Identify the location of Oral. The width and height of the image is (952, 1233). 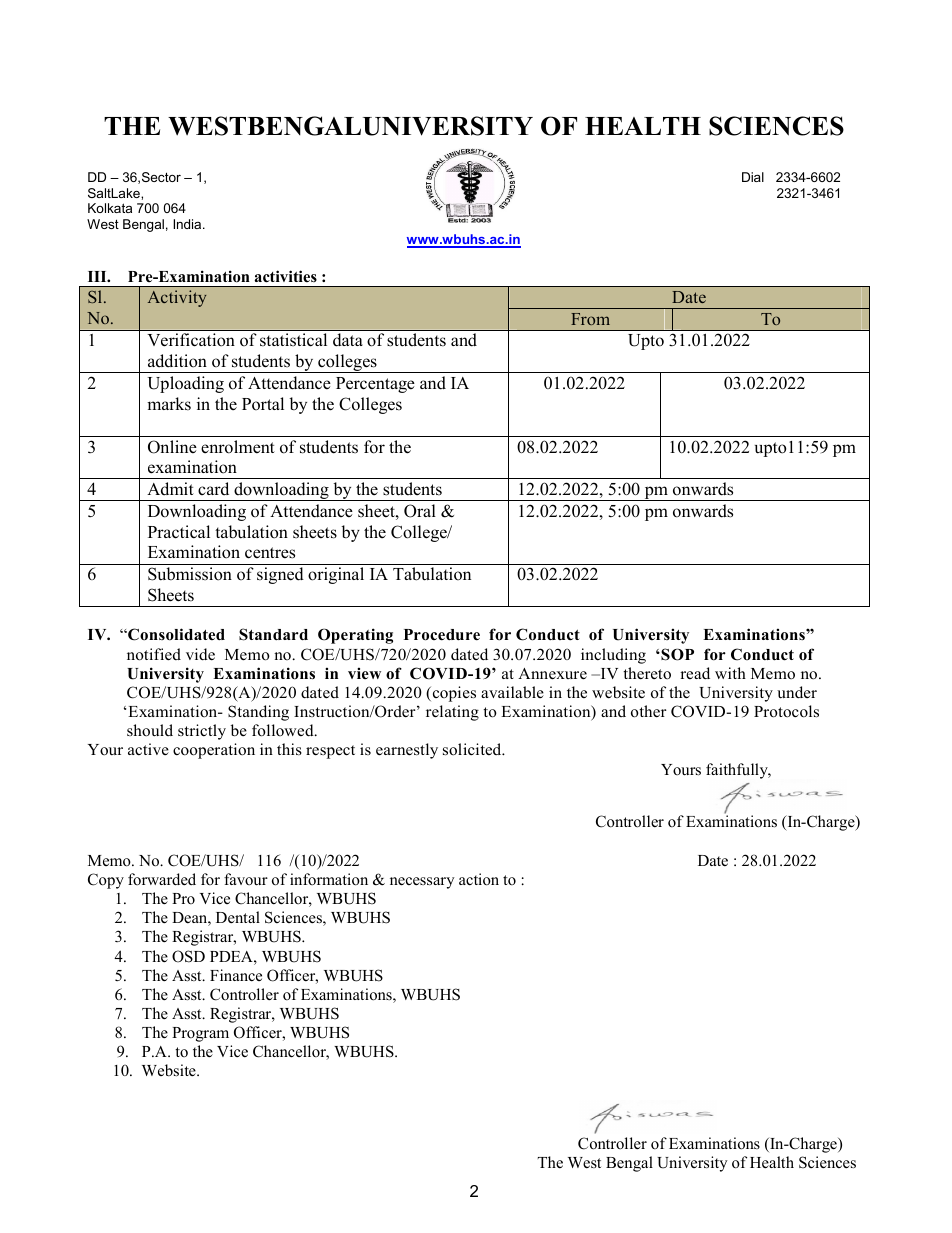
(420, 511).
